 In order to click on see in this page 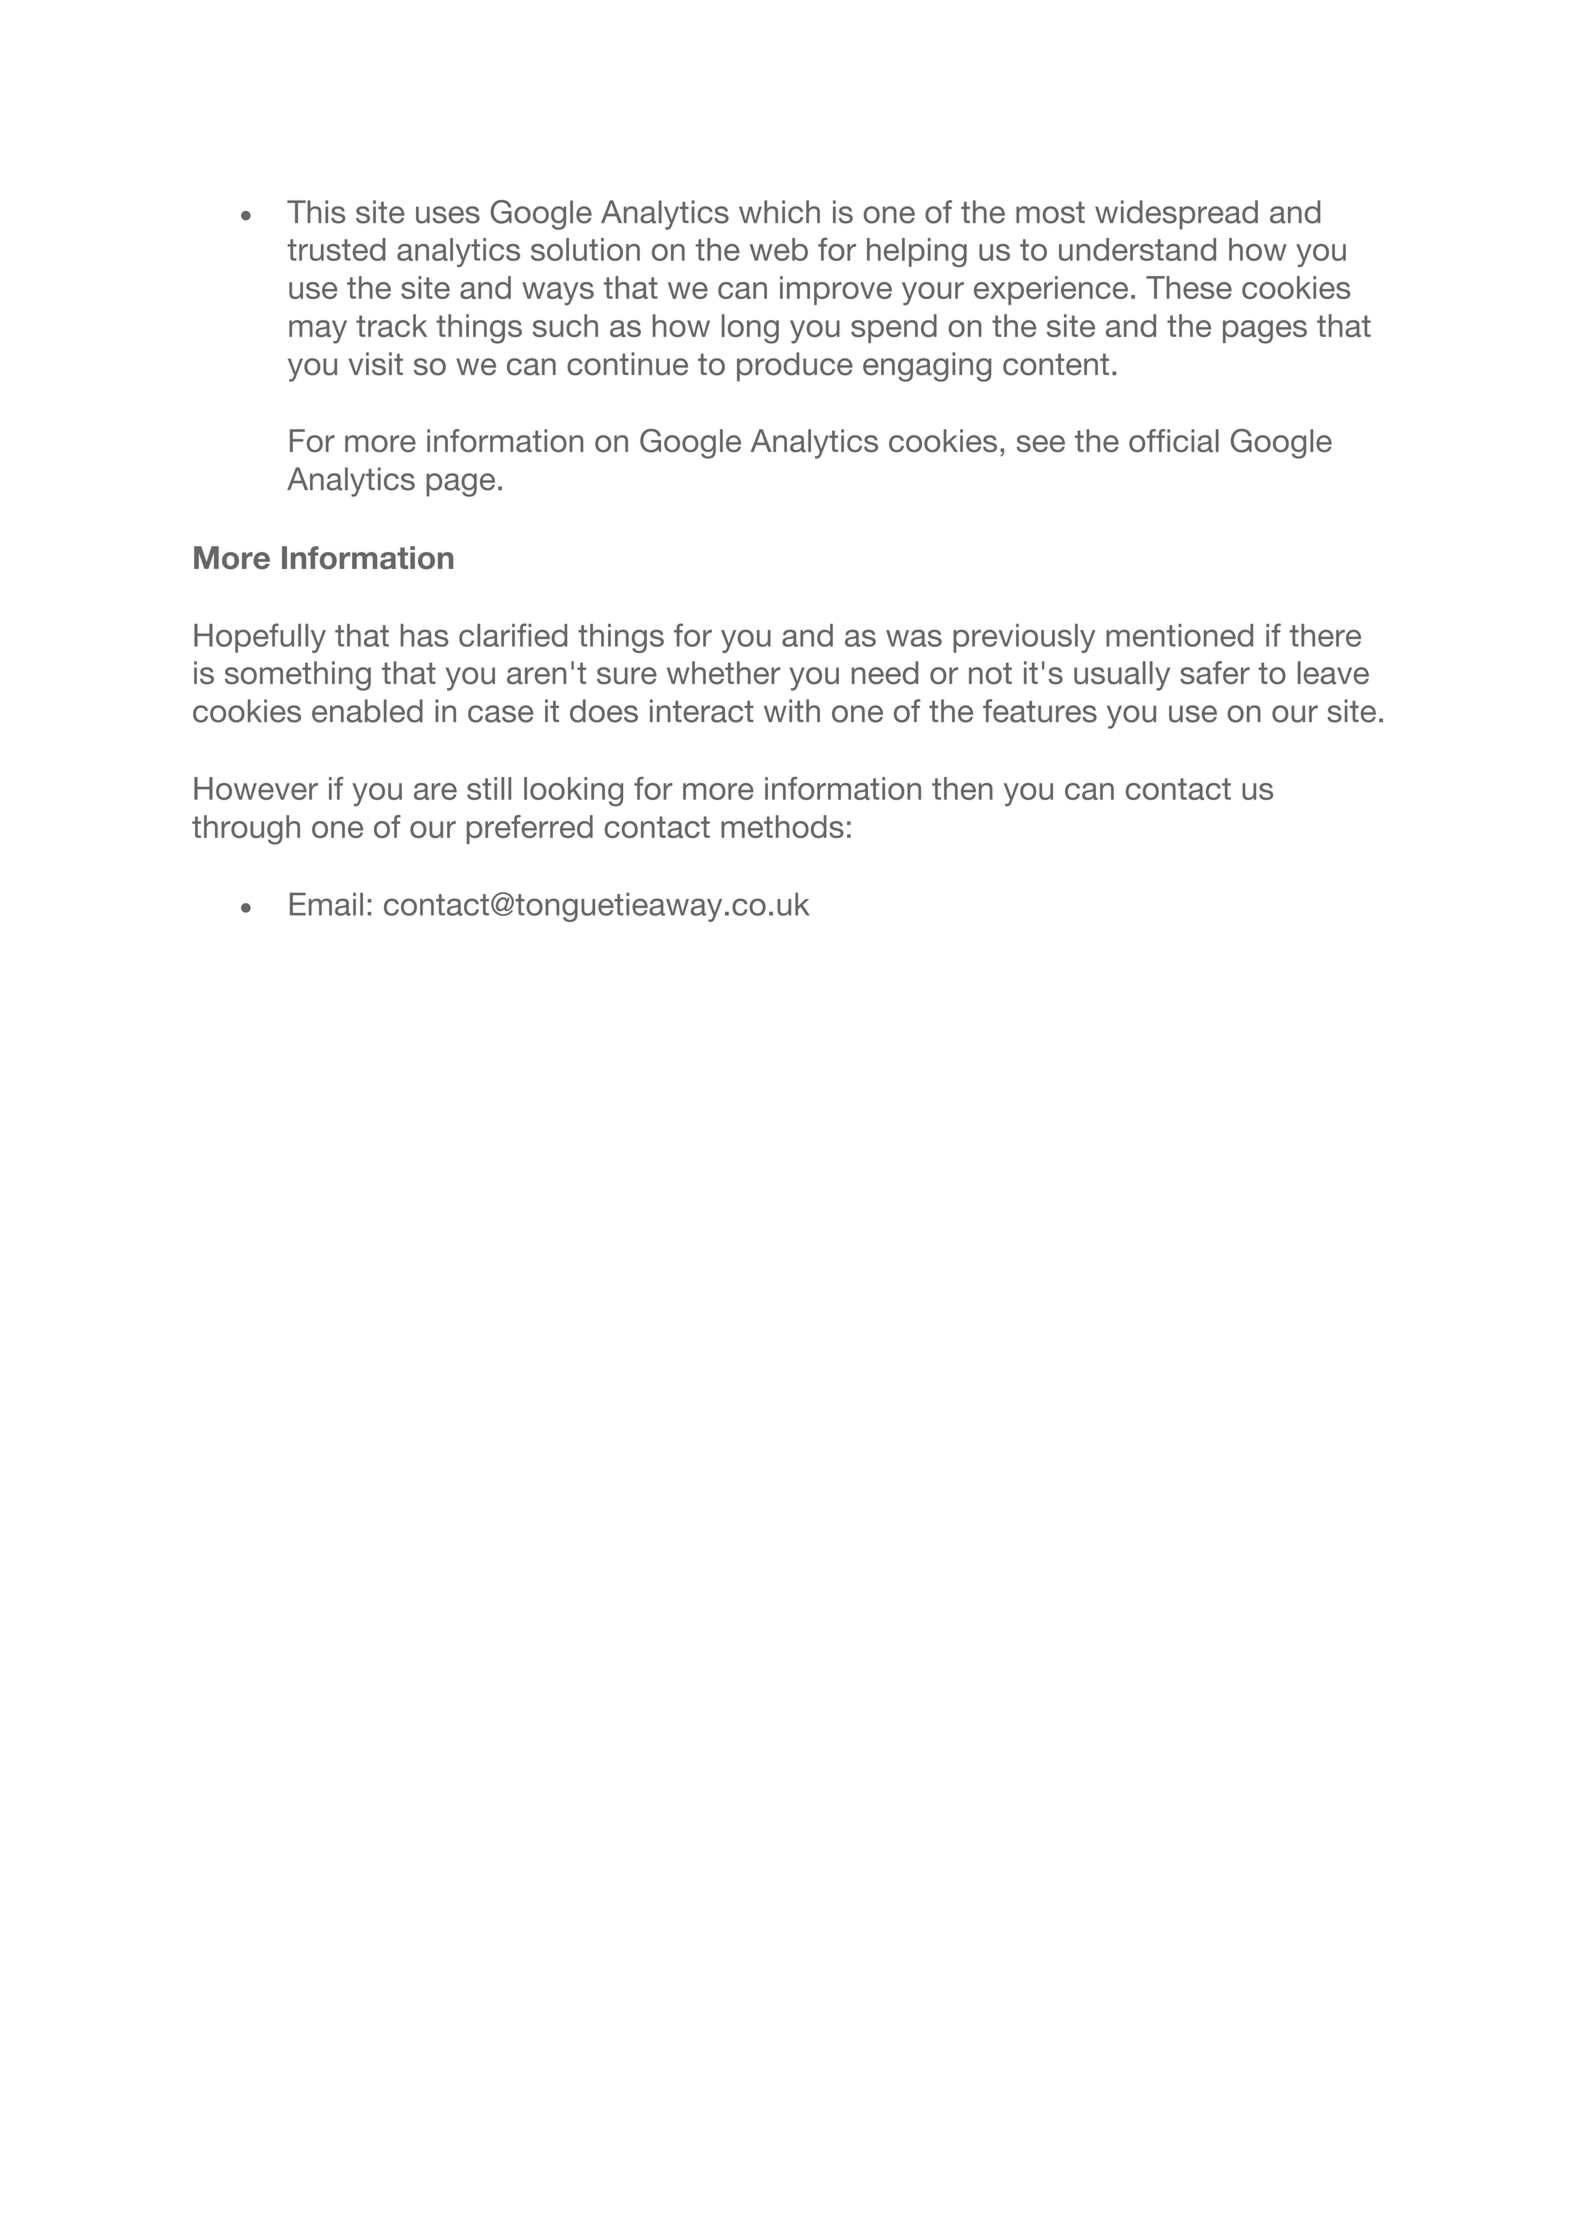, I will do `click(1041, 444)`.
